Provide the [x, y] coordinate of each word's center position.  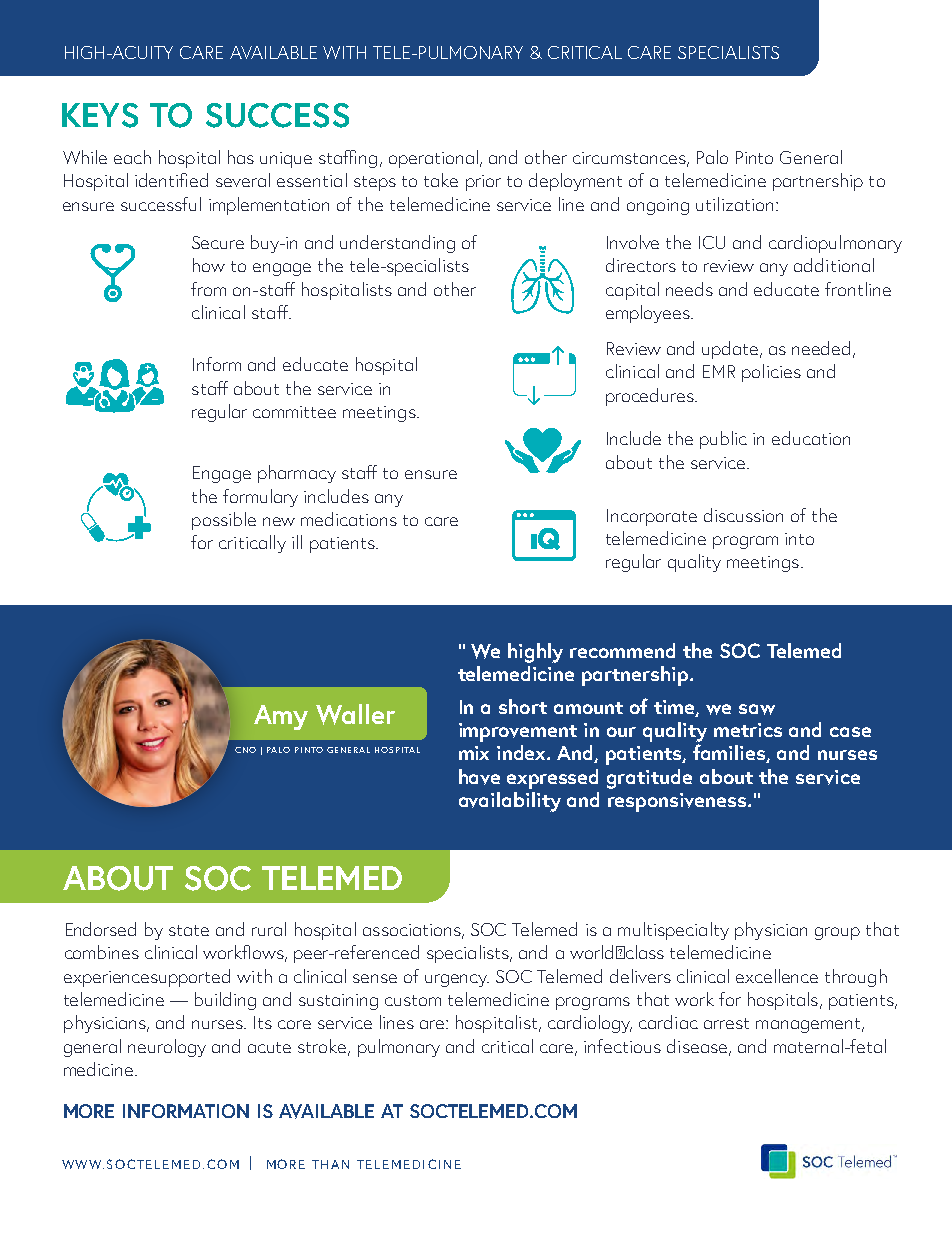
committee [294, 412]
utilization [734, 204]
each [132, 157]
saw [757, 709]
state [189, 930]
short [523, 706]
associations [413, 931]
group [837, 933]
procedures [651, 397]
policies [771, 373]
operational [433, 159]
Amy [281, 717]
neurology [167, 1048]
